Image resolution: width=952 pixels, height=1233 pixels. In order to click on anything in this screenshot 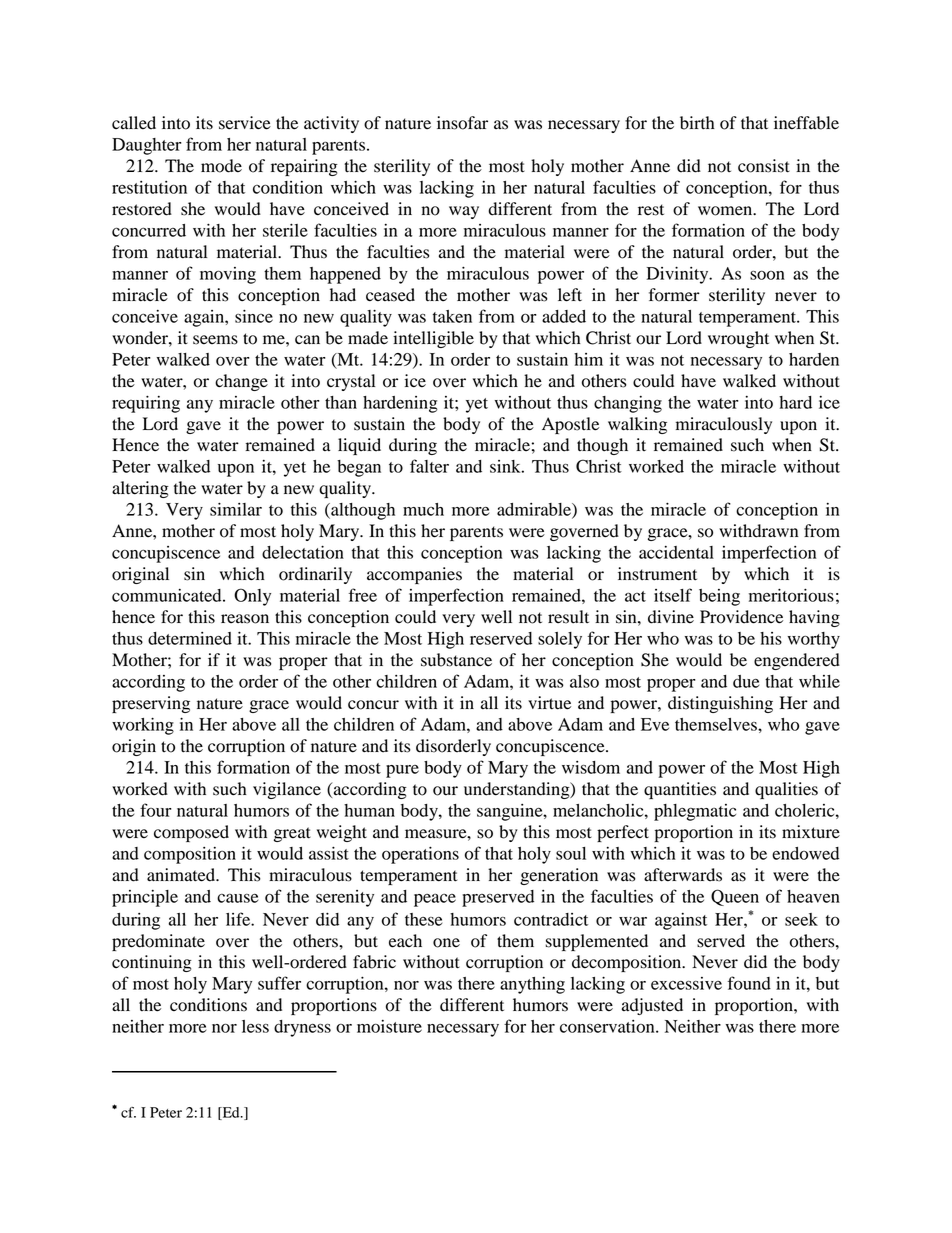, I will do `click(532, 985)`.
